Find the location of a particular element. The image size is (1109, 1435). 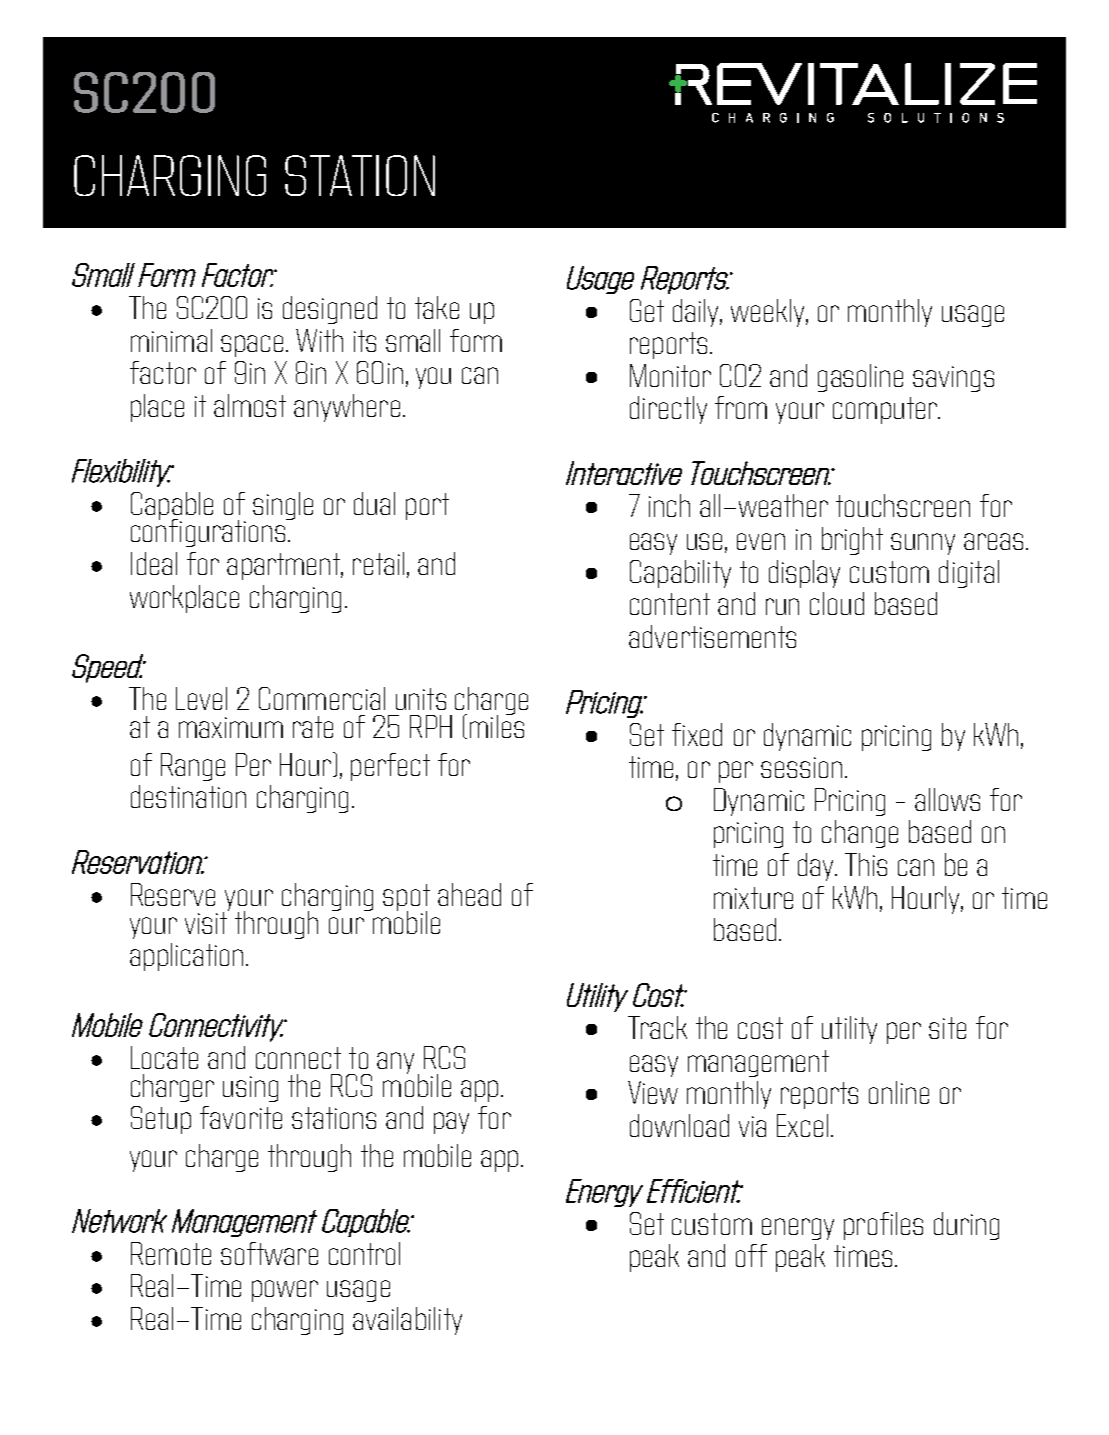

gasoline is located at coordinates (860, 378).
